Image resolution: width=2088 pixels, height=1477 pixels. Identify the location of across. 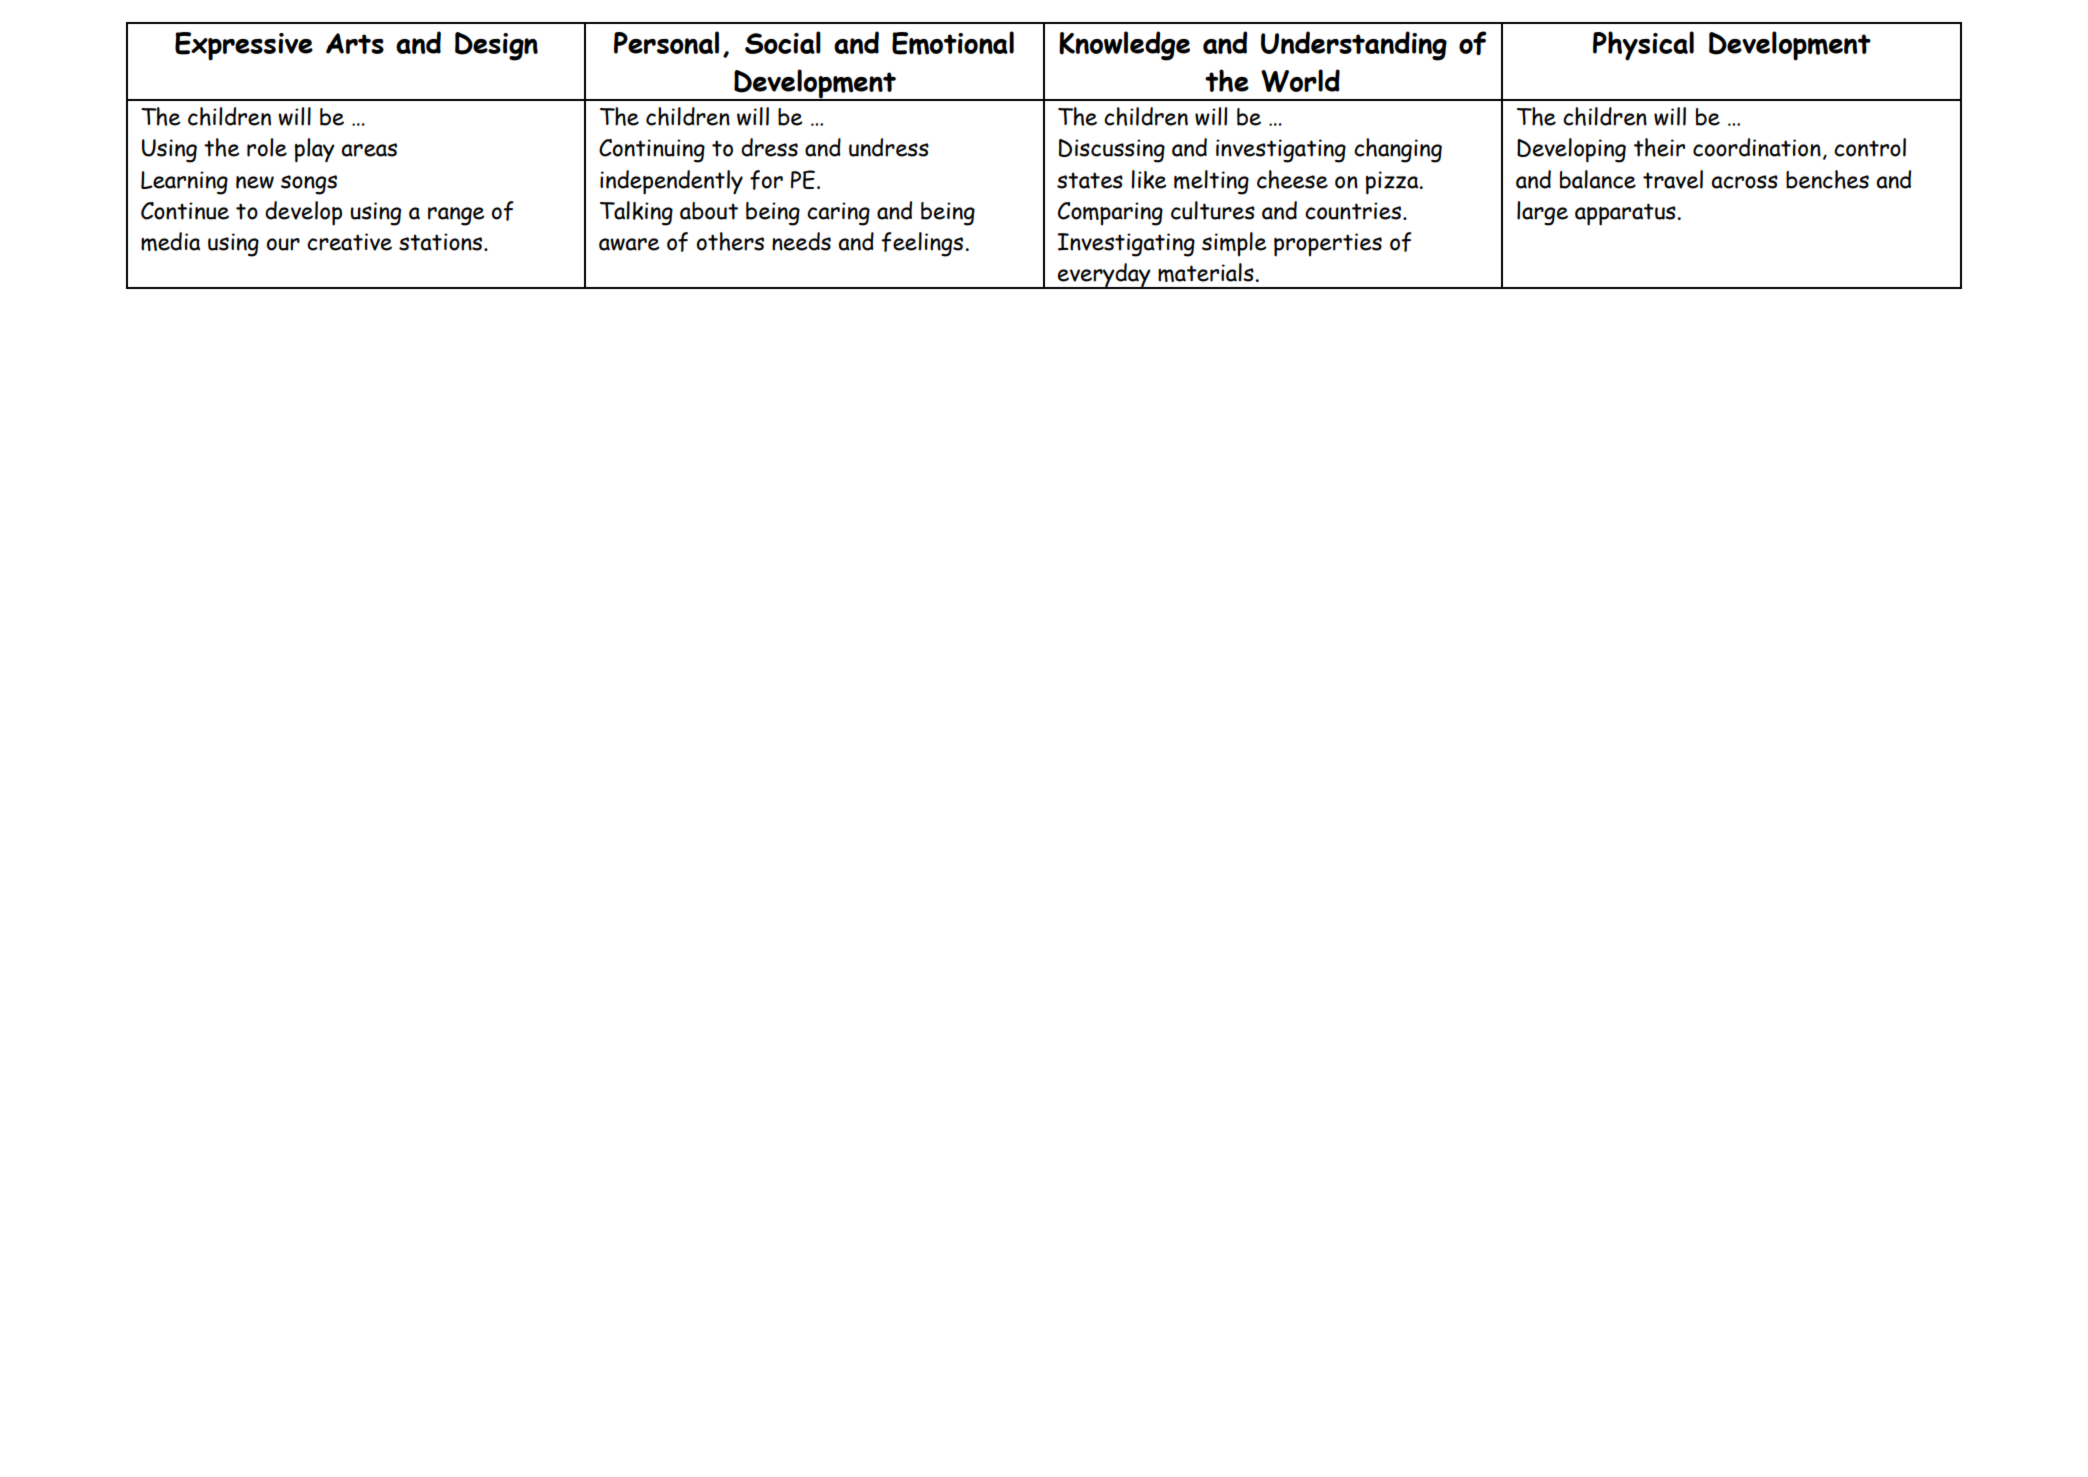
(1744, 182).
